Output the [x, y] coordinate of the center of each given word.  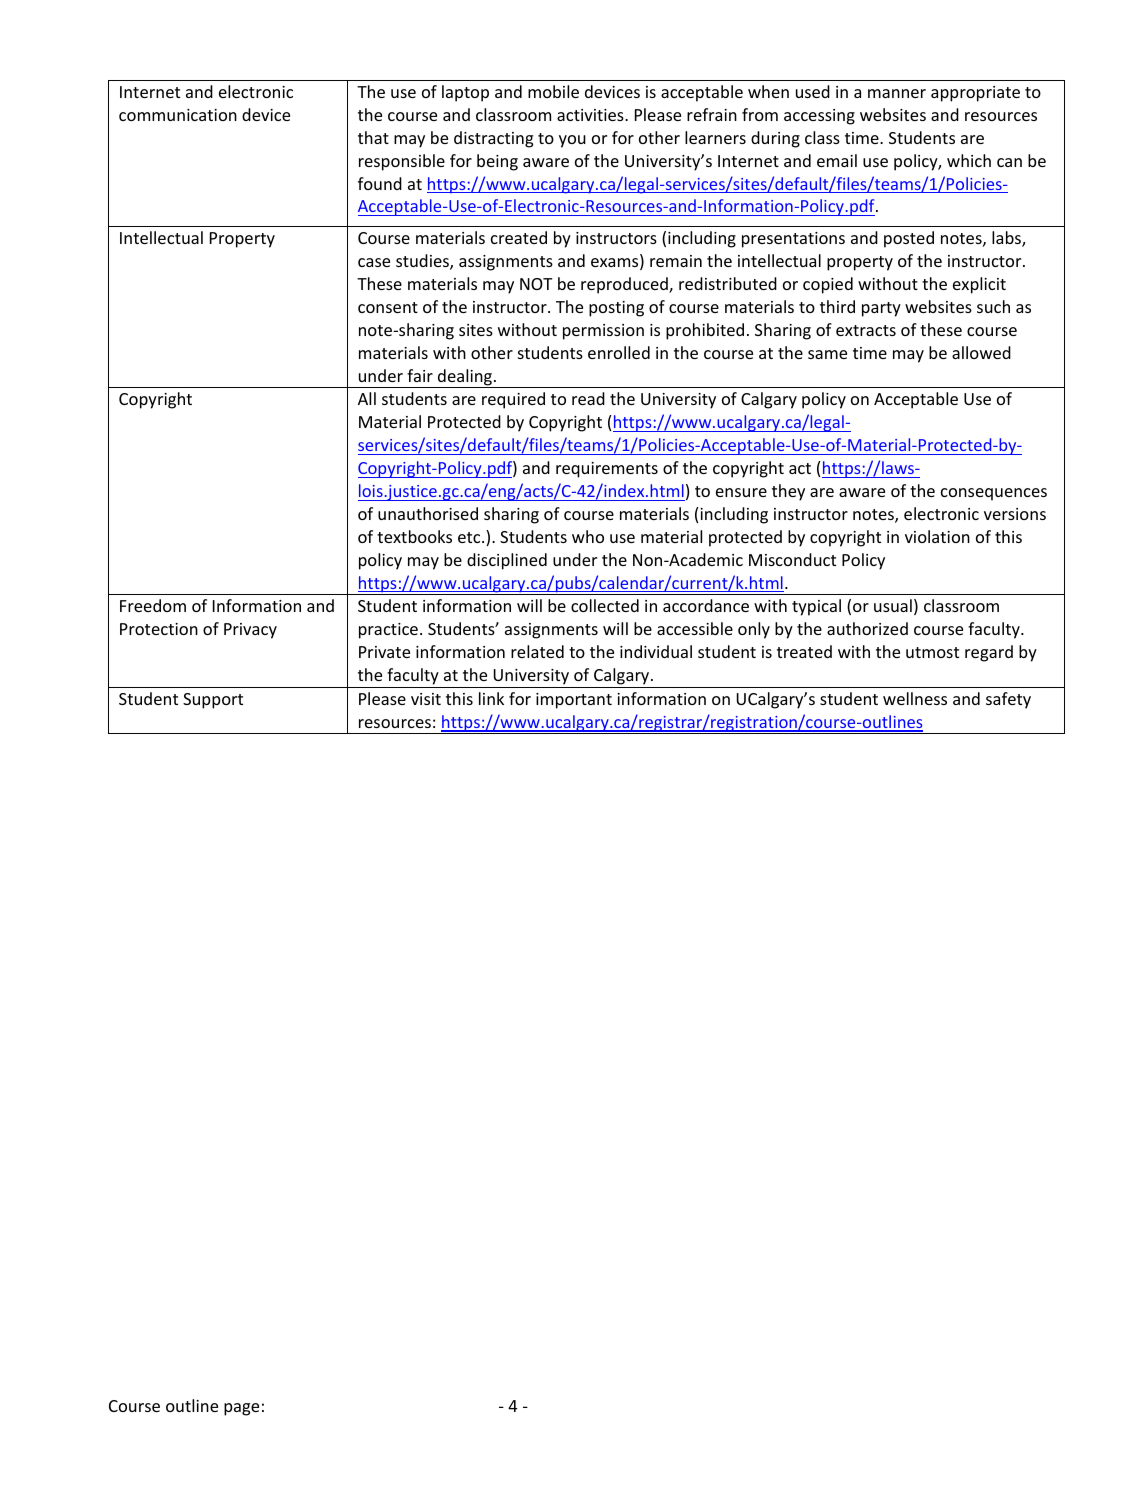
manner [897, 93]
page [241, 1409]
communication [178, 115]
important [574, 701]
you [572, 141]
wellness [915, 698]
